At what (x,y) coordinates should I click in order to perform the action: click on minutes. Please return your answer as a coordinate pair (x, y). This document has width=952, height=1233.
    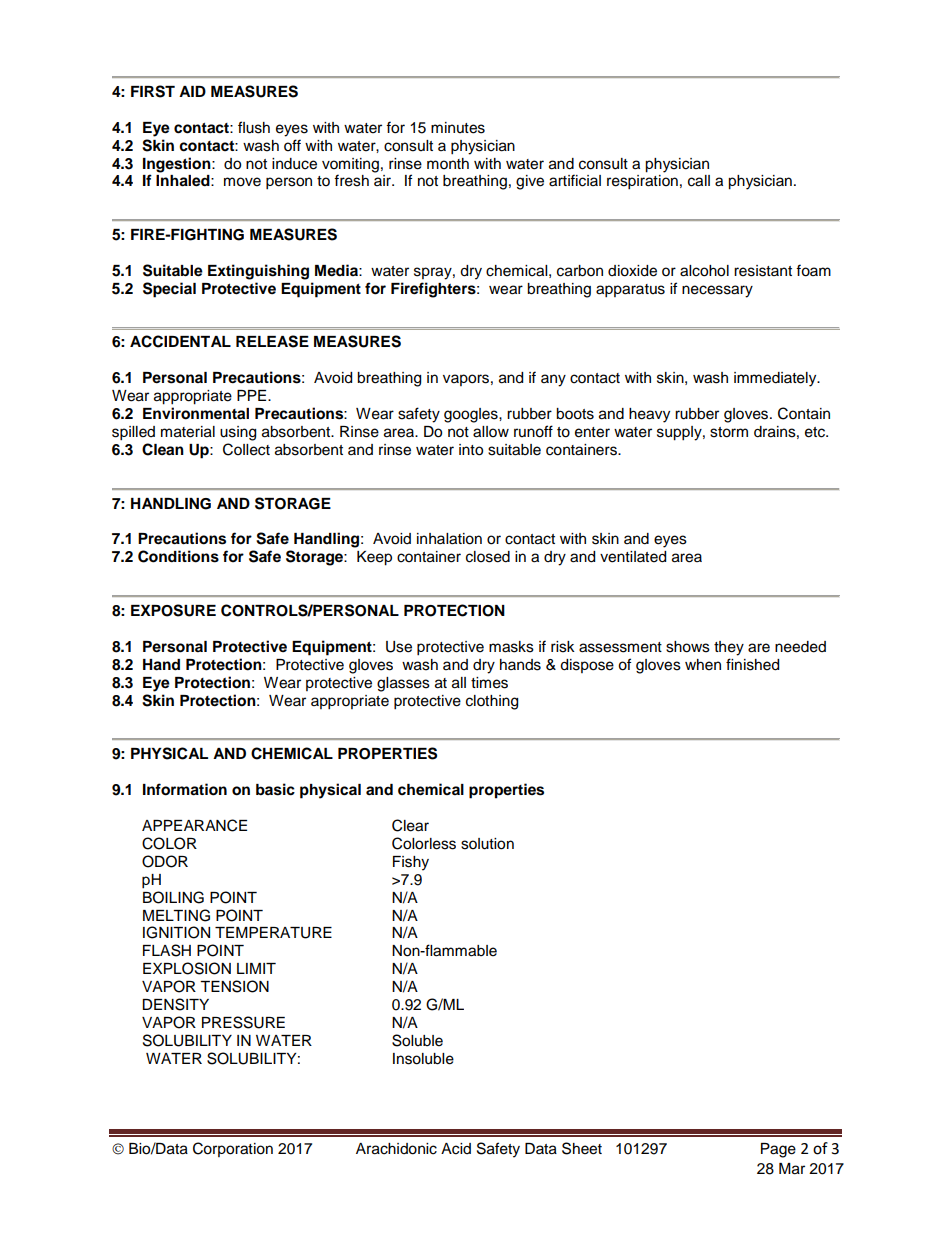
    Looking at the image, I should click on (458, 128).
